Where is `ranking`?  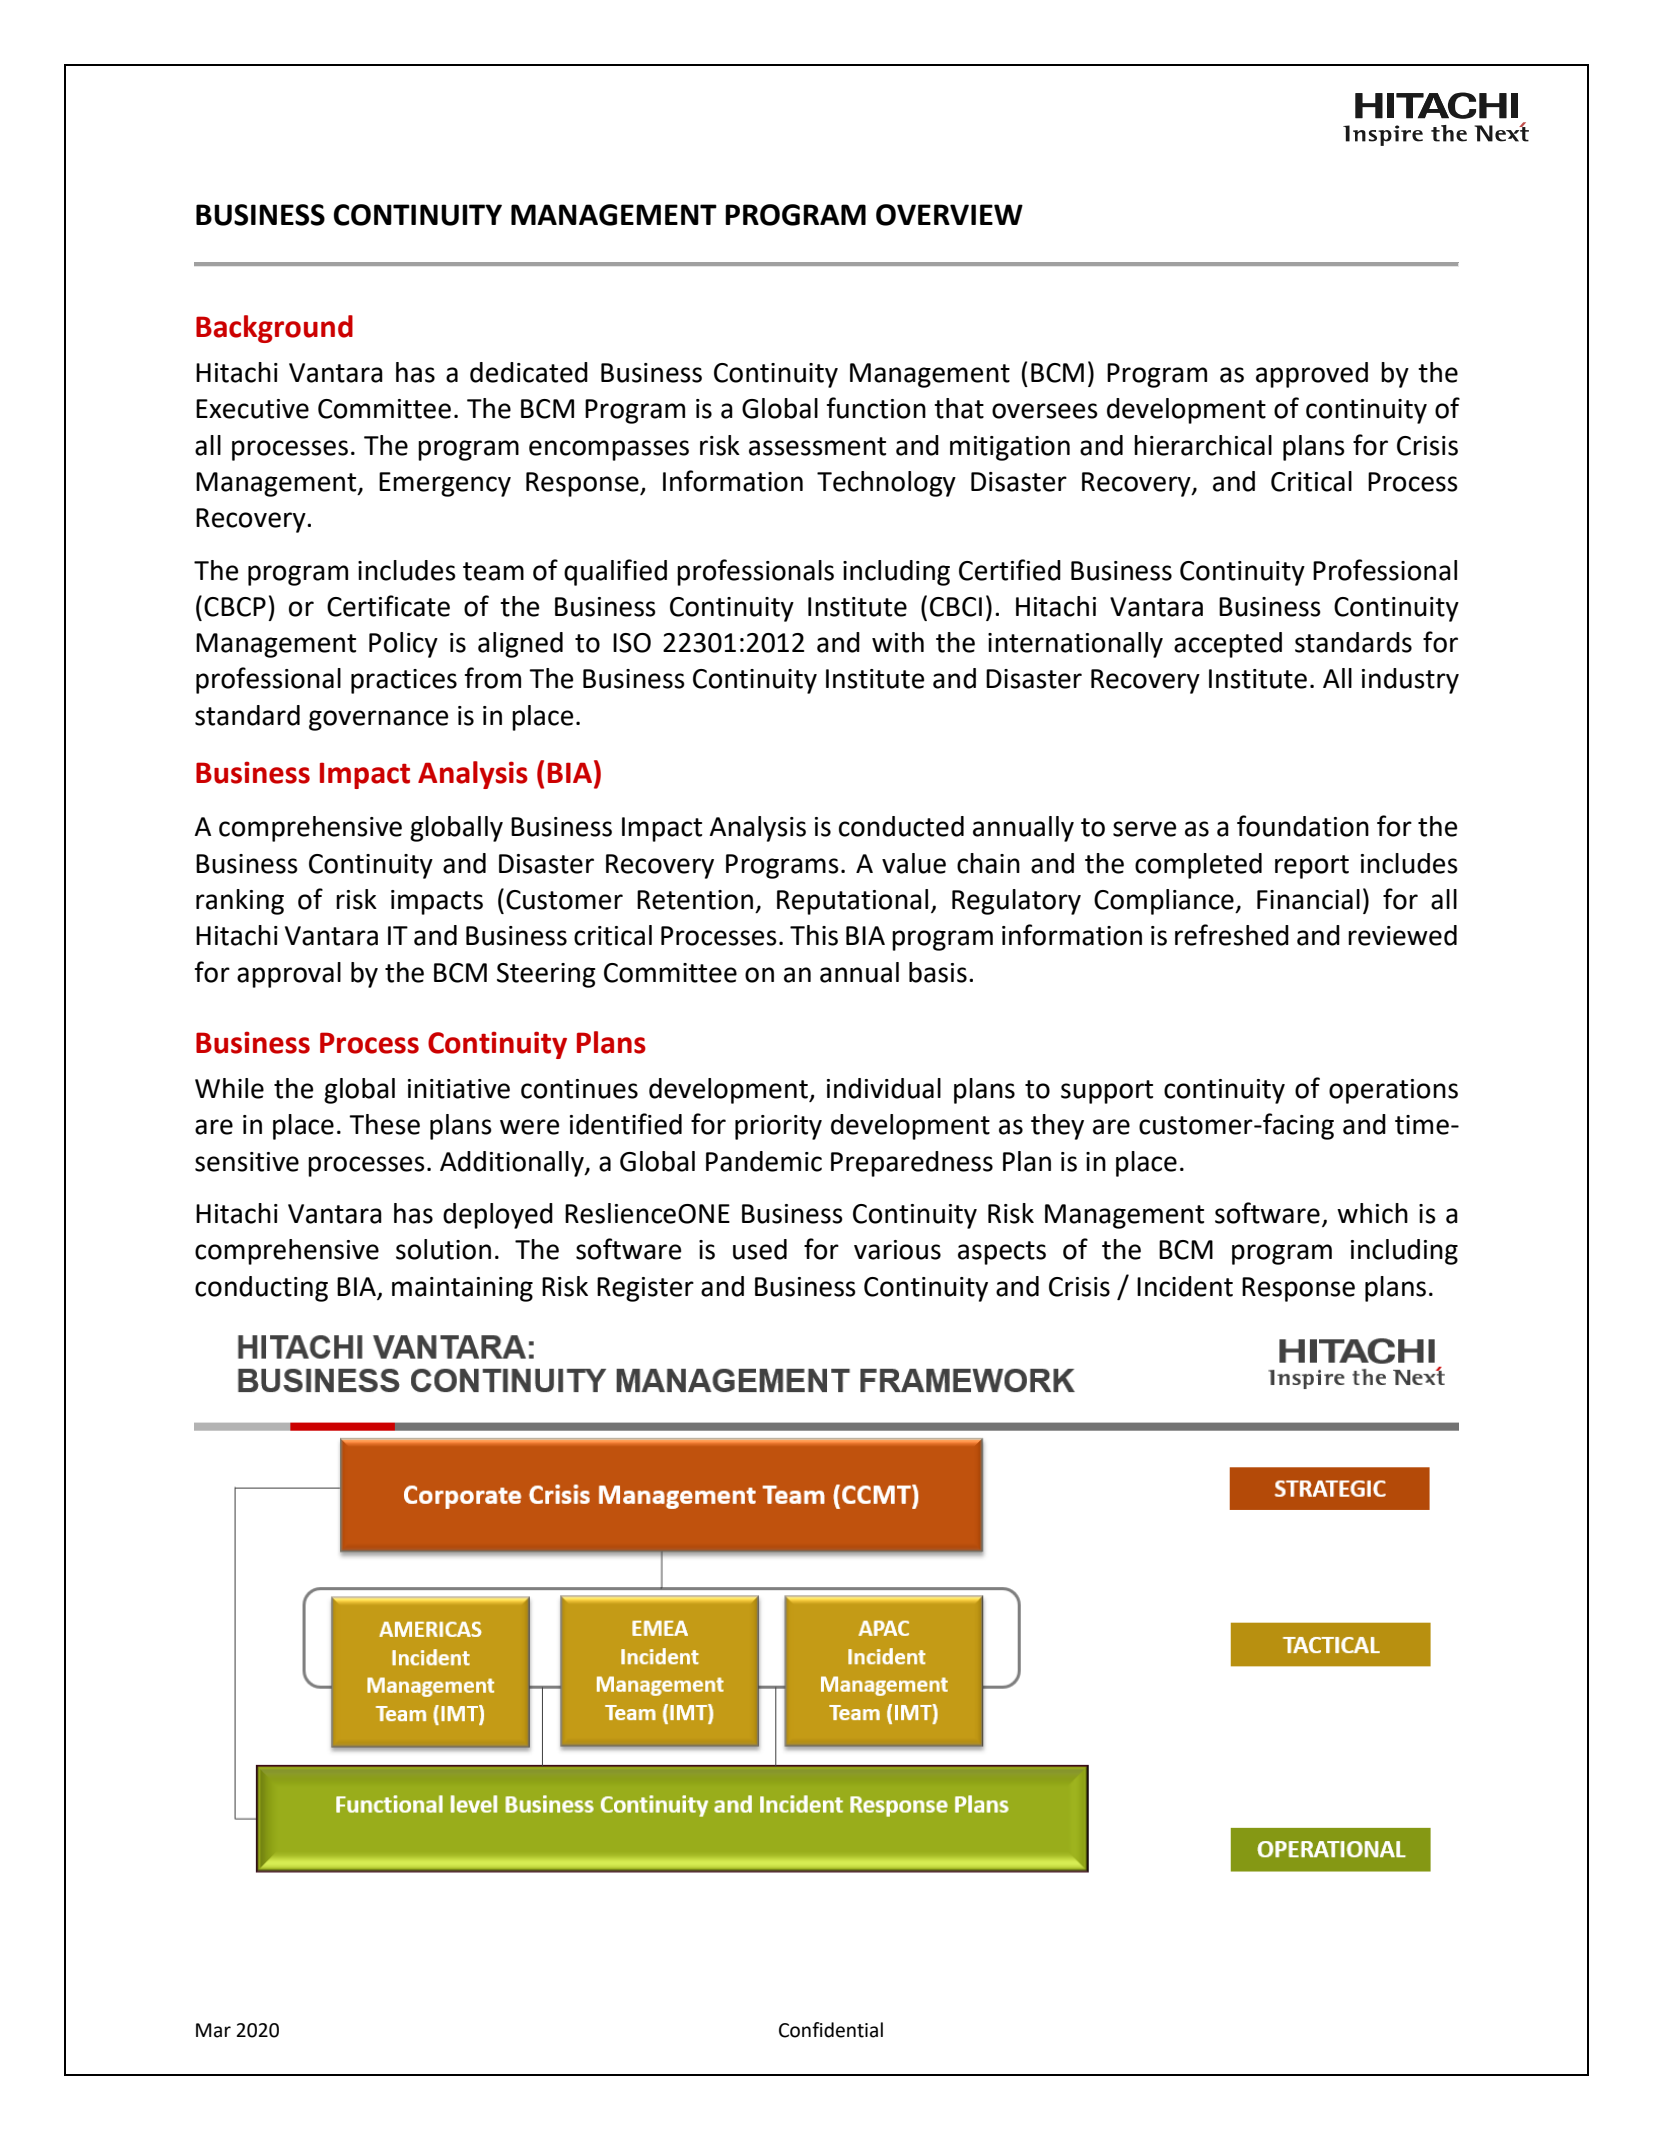
ranking is located at coordinates (240, 902).
